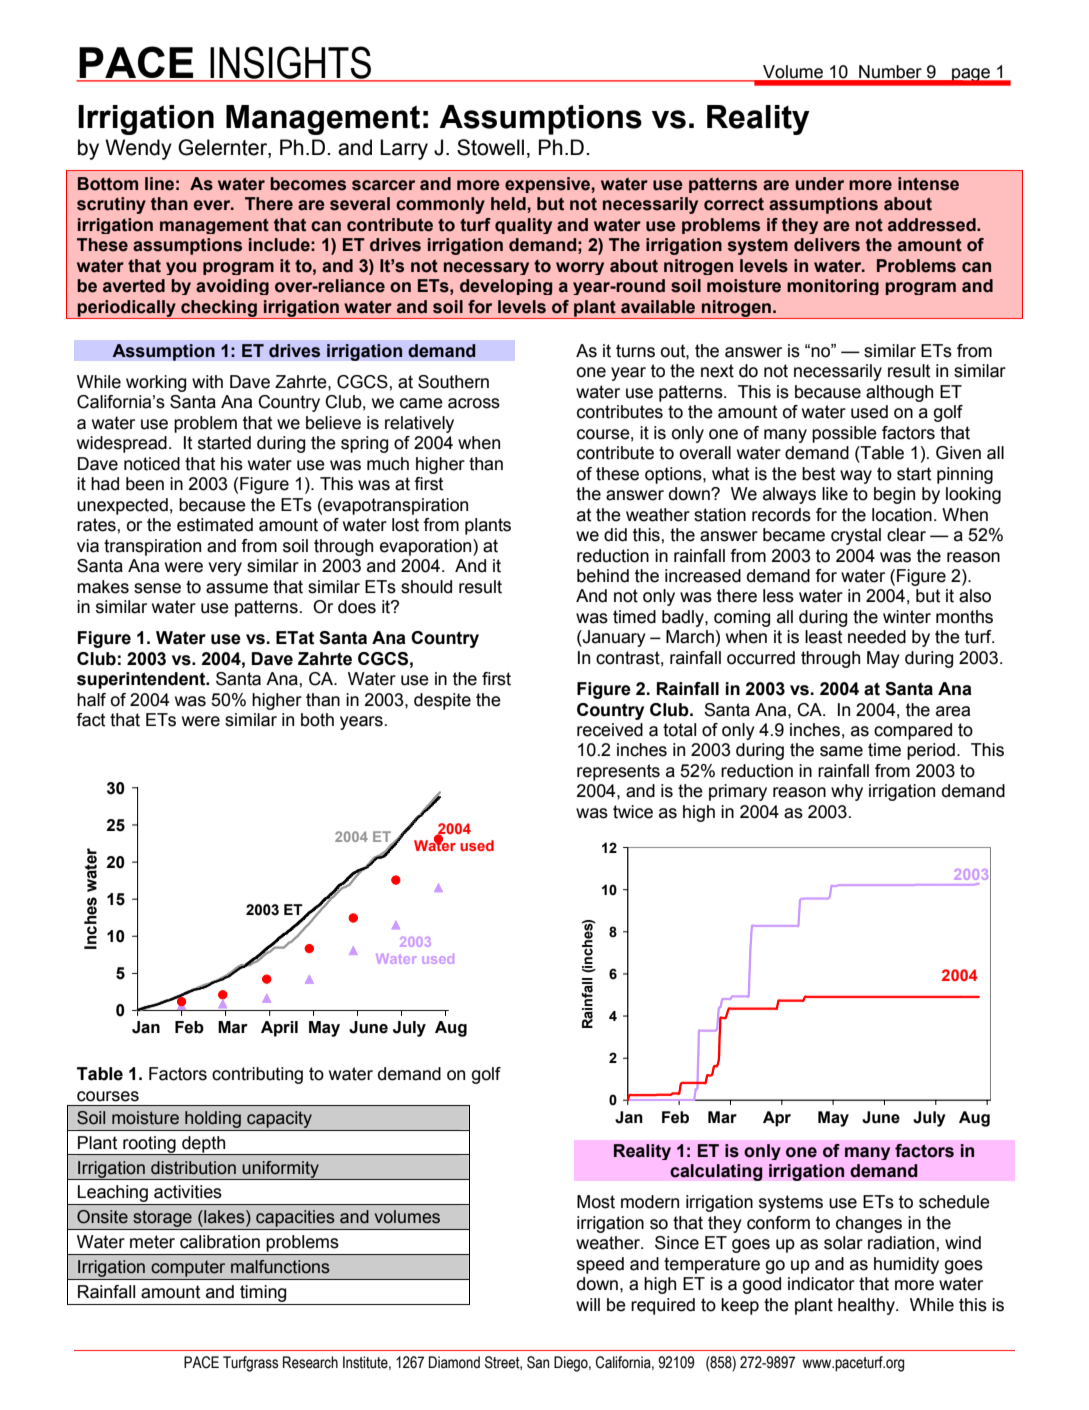  I want to click on superintendent, so click(142, 680).
